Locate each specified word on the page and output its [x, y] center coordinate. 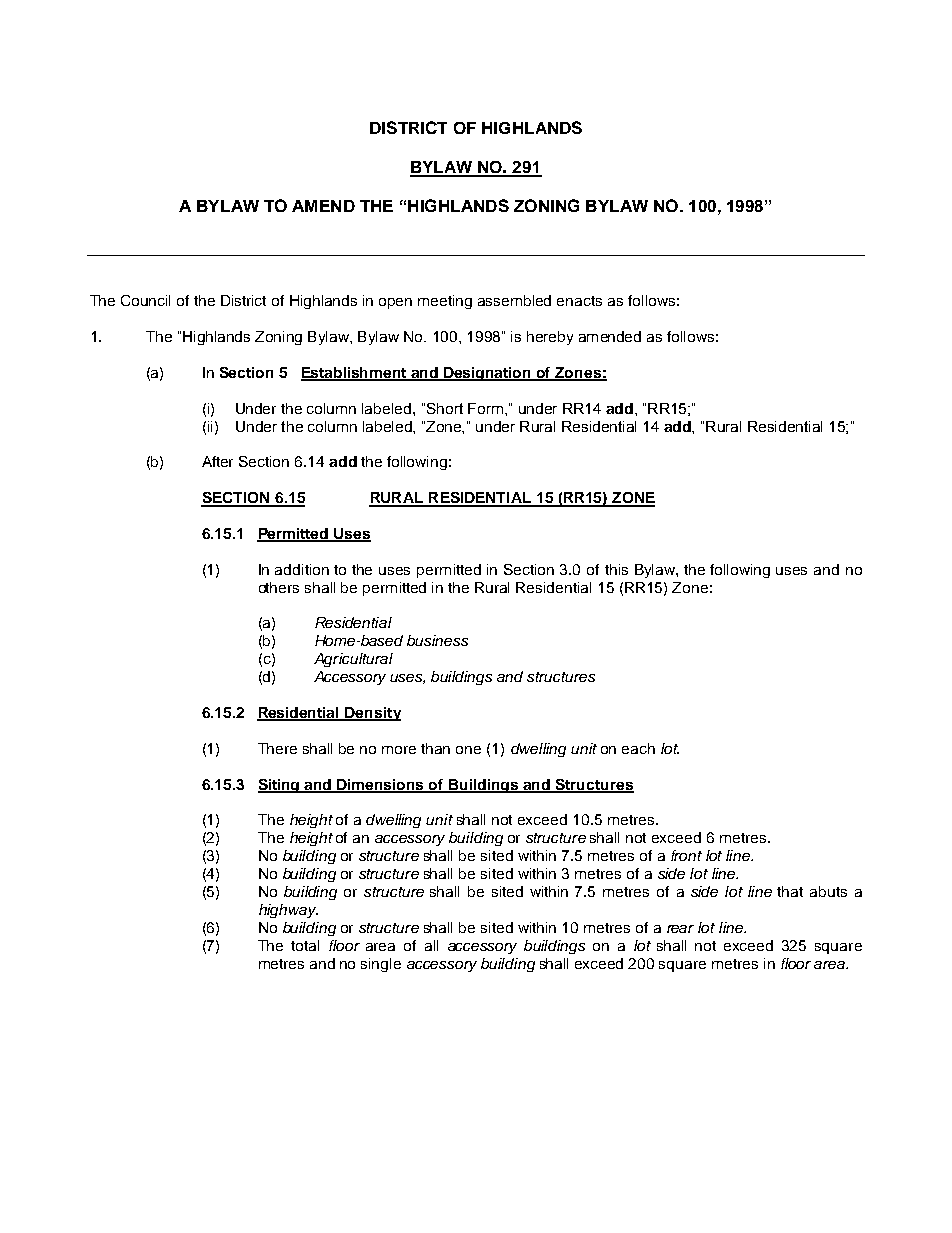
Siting [280, 786]
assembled [514, 300]
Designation [488, 374]
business [437, 640]
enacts [579, 301]
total [305, 945]
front [686, 855]
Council [145, 300]
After [217, 461]
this [616, 569]
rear [680, 929]
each [638, 748]
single [381, 965]
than [435, 748]
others [279, 587]
